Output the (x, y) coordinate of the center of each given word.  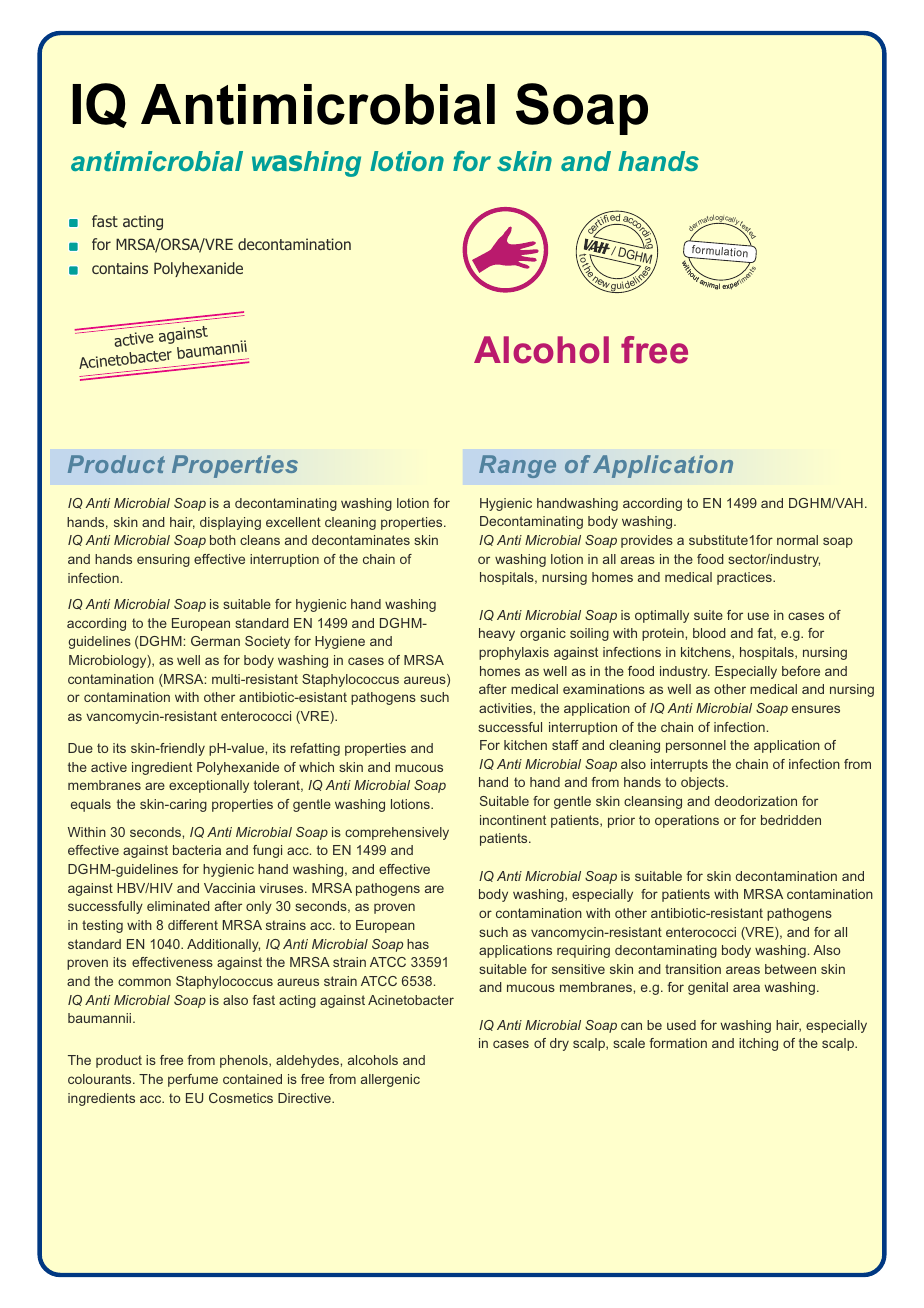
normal (797, 540)
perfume (193, 1080)
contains (120, 268)
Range (517, 466)
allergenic (390, 1080)
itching (758, 1044)
